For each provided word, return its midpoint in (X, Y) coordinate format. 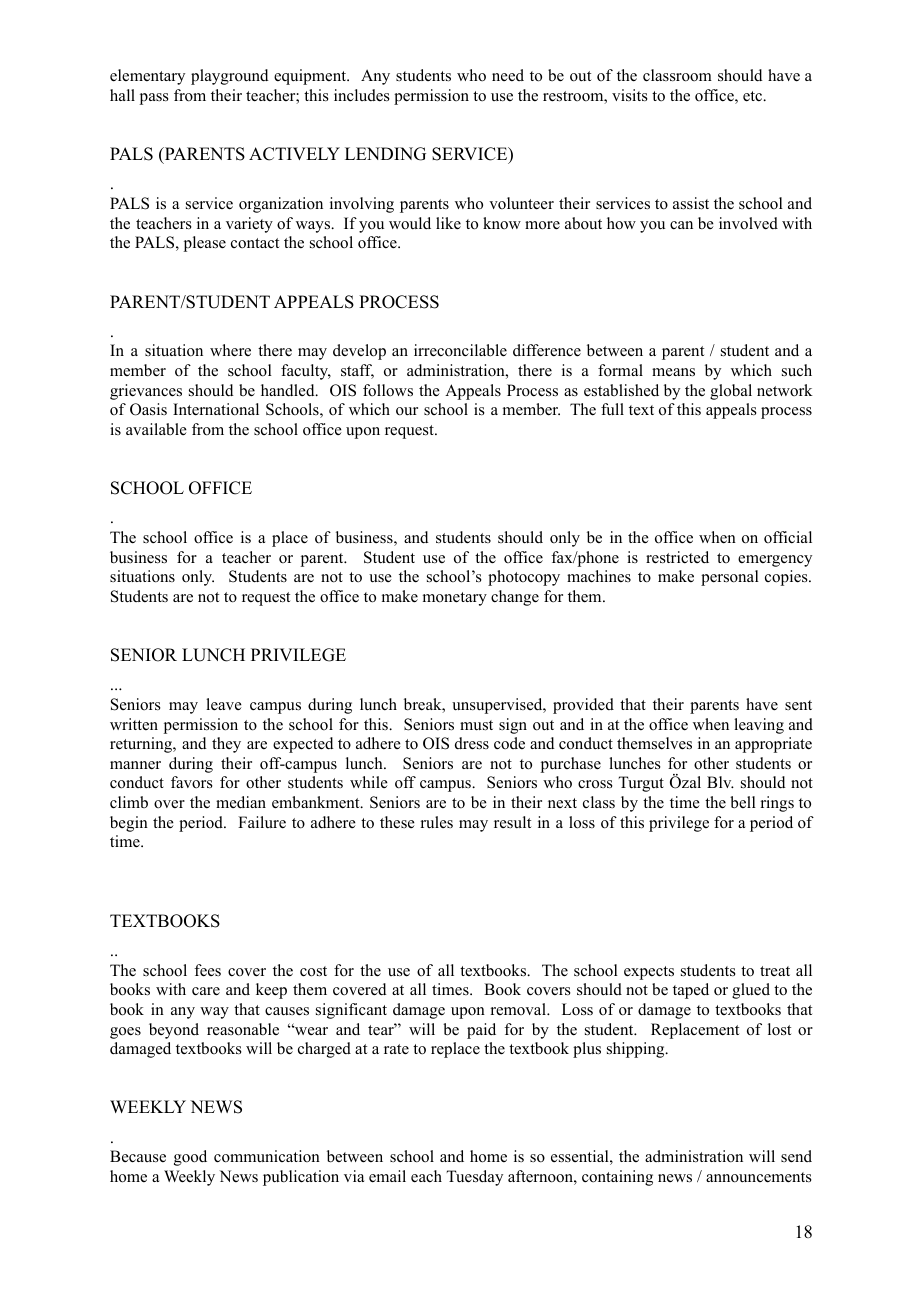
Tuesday (474, 1178)
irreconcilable (460, 350)
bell (743, 802)
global (731, 392)
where (230, 350)
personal (730, 578)
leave (224, 704)
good (190, 1158)
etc (754, 96)
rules (437, 822)
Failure (262, 822)
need (508, 75)
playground (230, 77)
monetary (455, 599)
